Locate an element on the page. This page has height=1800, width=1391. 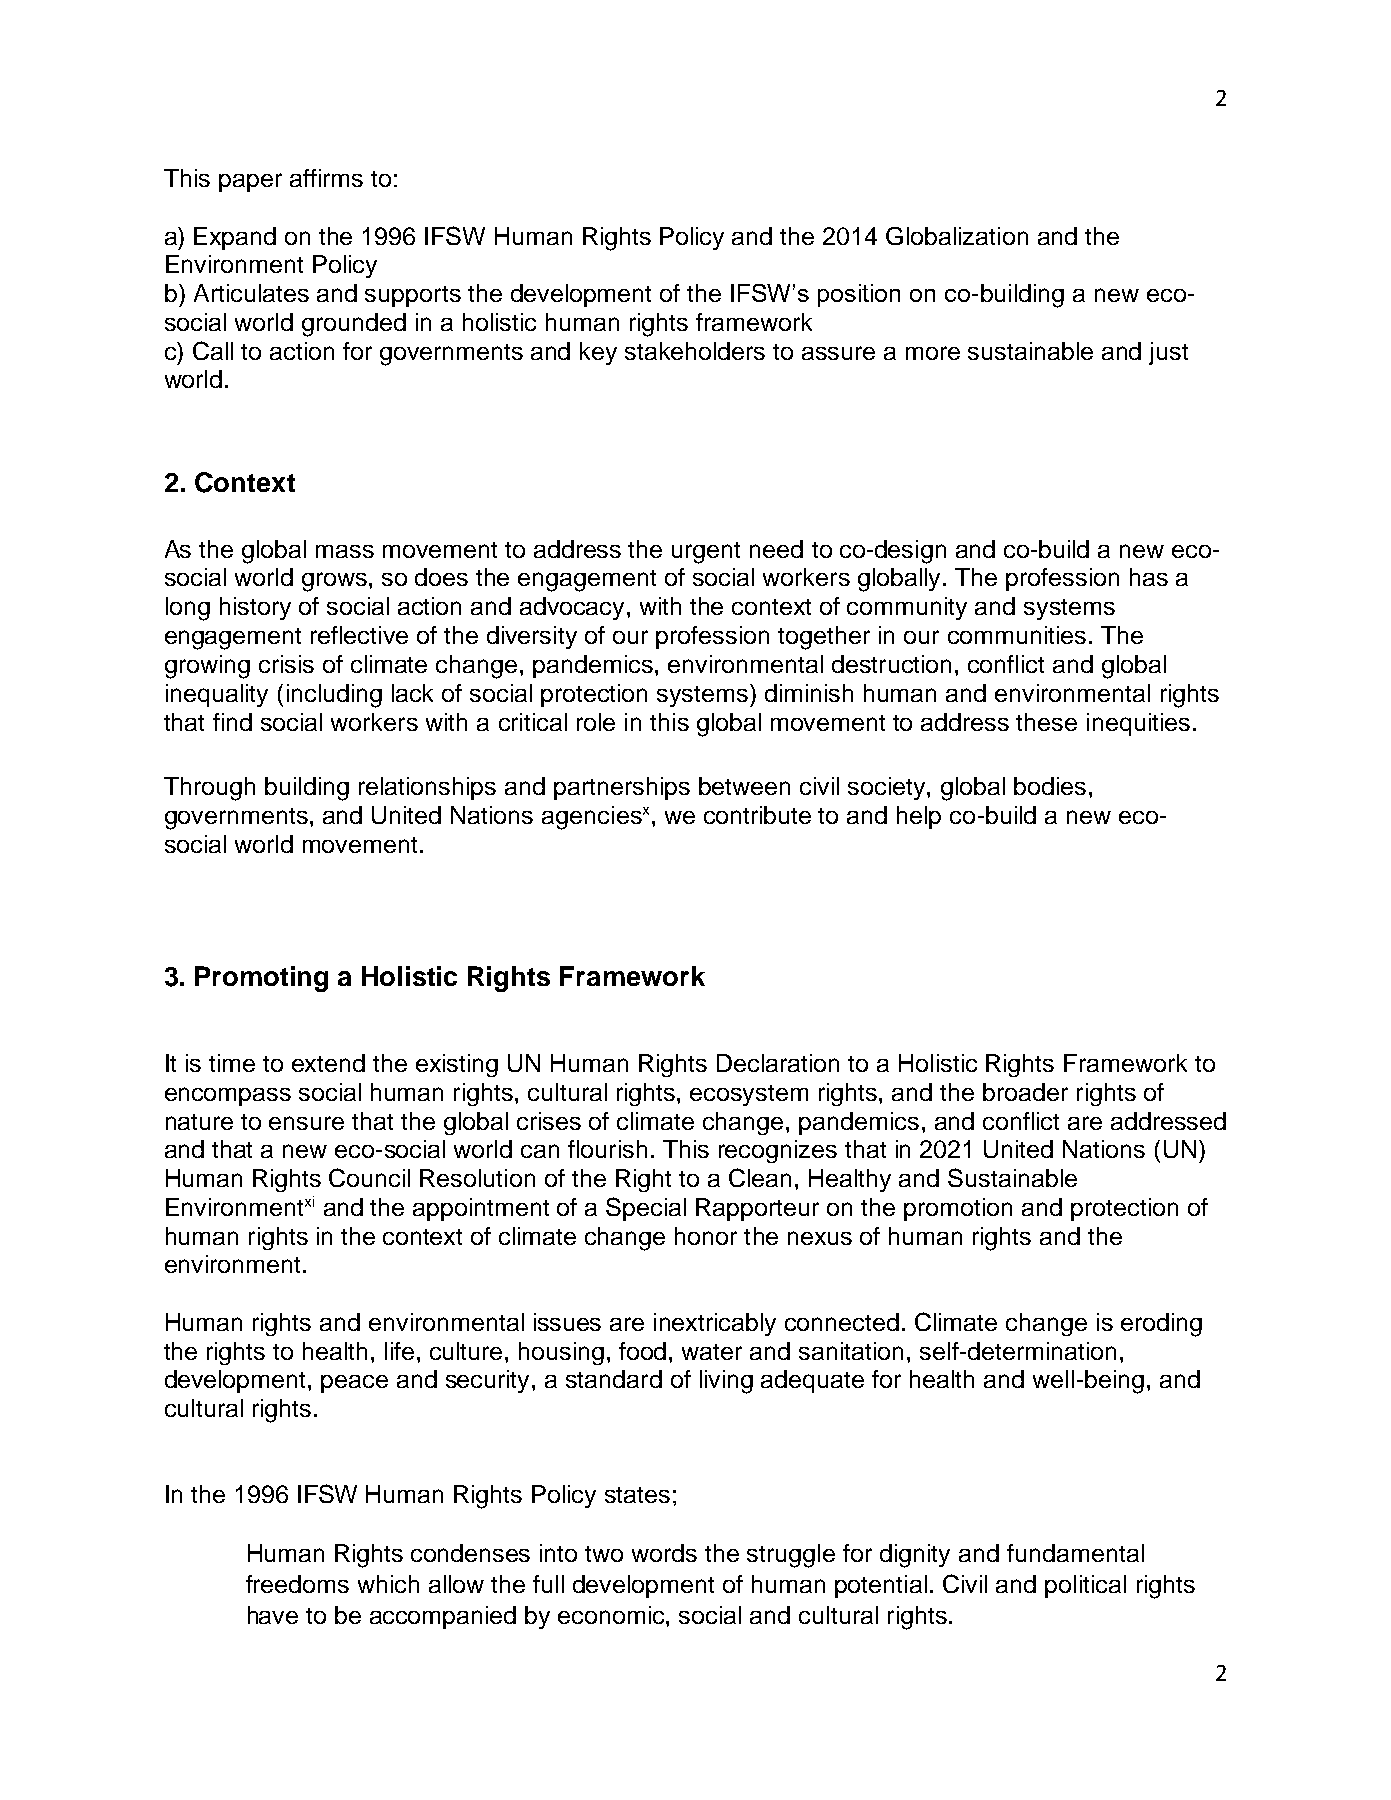
freedoms is located at coordinates (297, 1584).
